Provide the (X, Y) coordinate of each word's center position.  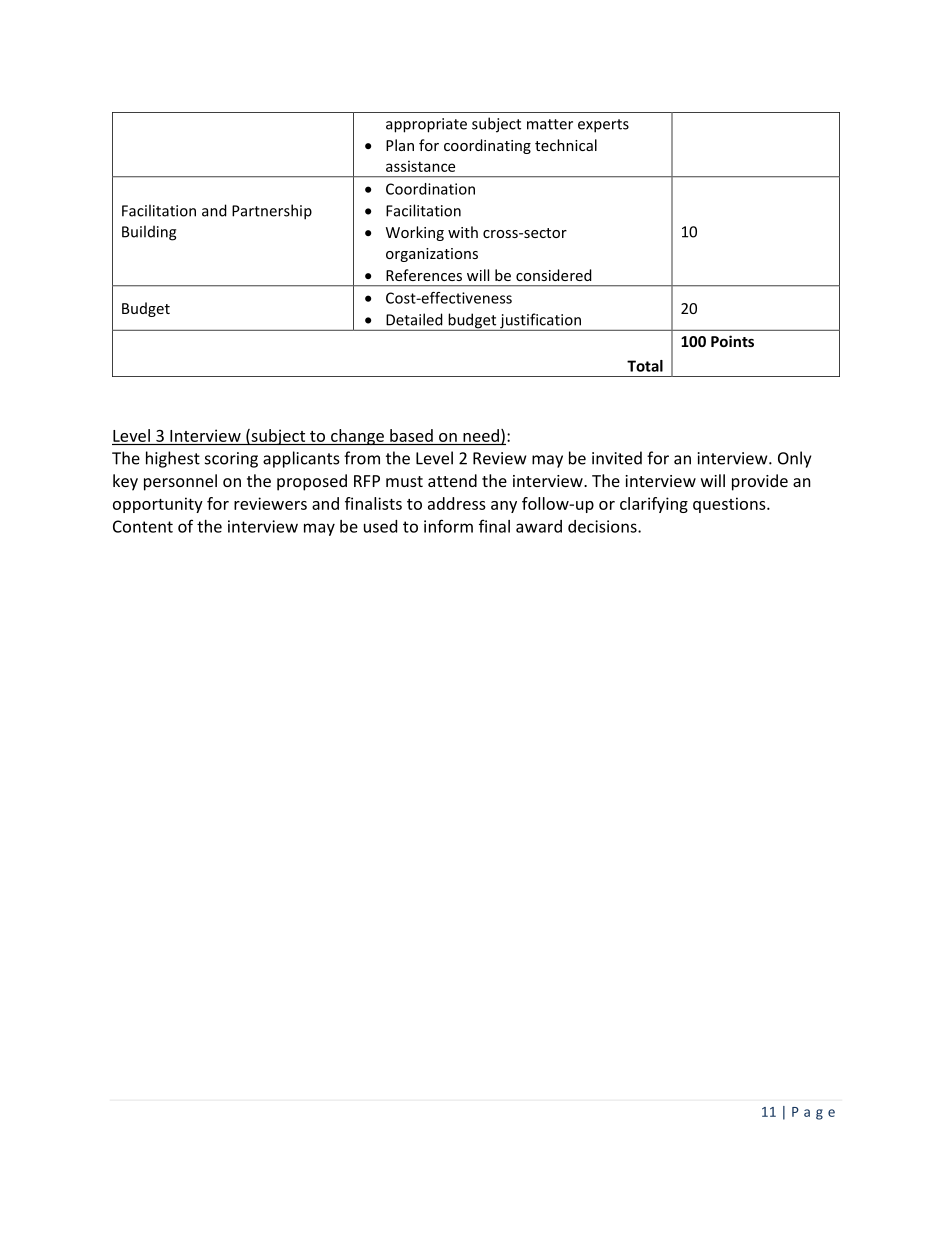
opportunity (158, 505)
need (481, 435)
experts (603, 126)
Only (794, 459)
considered (554, 275)
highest (173, 459)
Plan (400, 145)
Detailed (414, 319)
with (463, 232)
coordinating (487, 146)
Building (149, 233)
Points (732, 341)
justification (541, 322)
